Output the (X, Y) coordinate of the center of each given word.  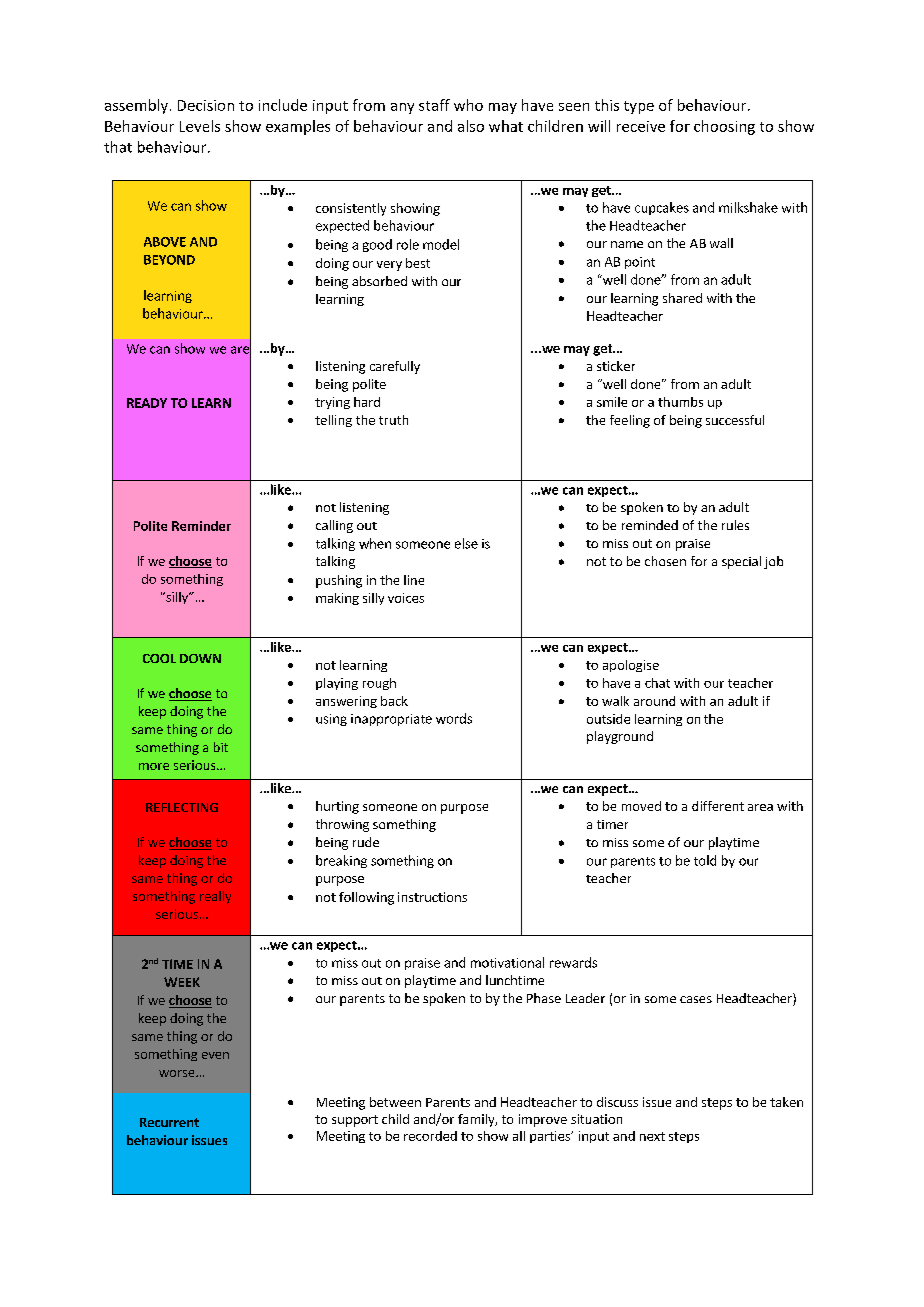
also (471, 126)
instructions (432, 897)
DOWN (200, 658)
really (215, 897)
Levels (200, 126)
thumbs (680, 402)
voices (406, 598)
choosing (724, 127)
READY (147, 403)
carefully (395, 367)
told (705, 860)
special (741, 562)
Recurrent (169, 1122)
